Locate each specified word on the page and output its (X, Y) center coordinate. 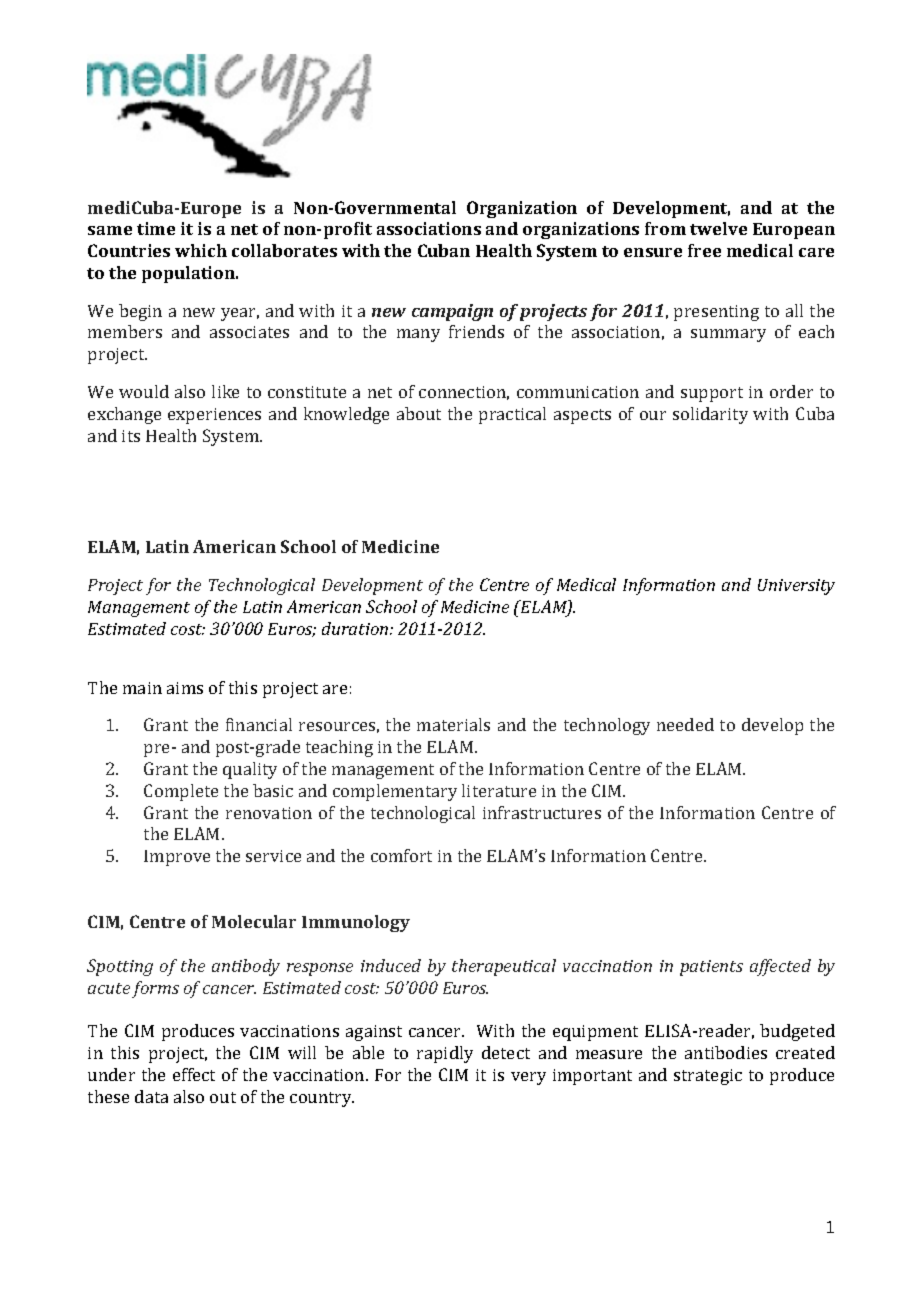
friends (476, 331)
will (302, 1052)
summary (728, 335)
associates (249, 332)
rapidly (445, 1054)
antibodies (726, 1052)
